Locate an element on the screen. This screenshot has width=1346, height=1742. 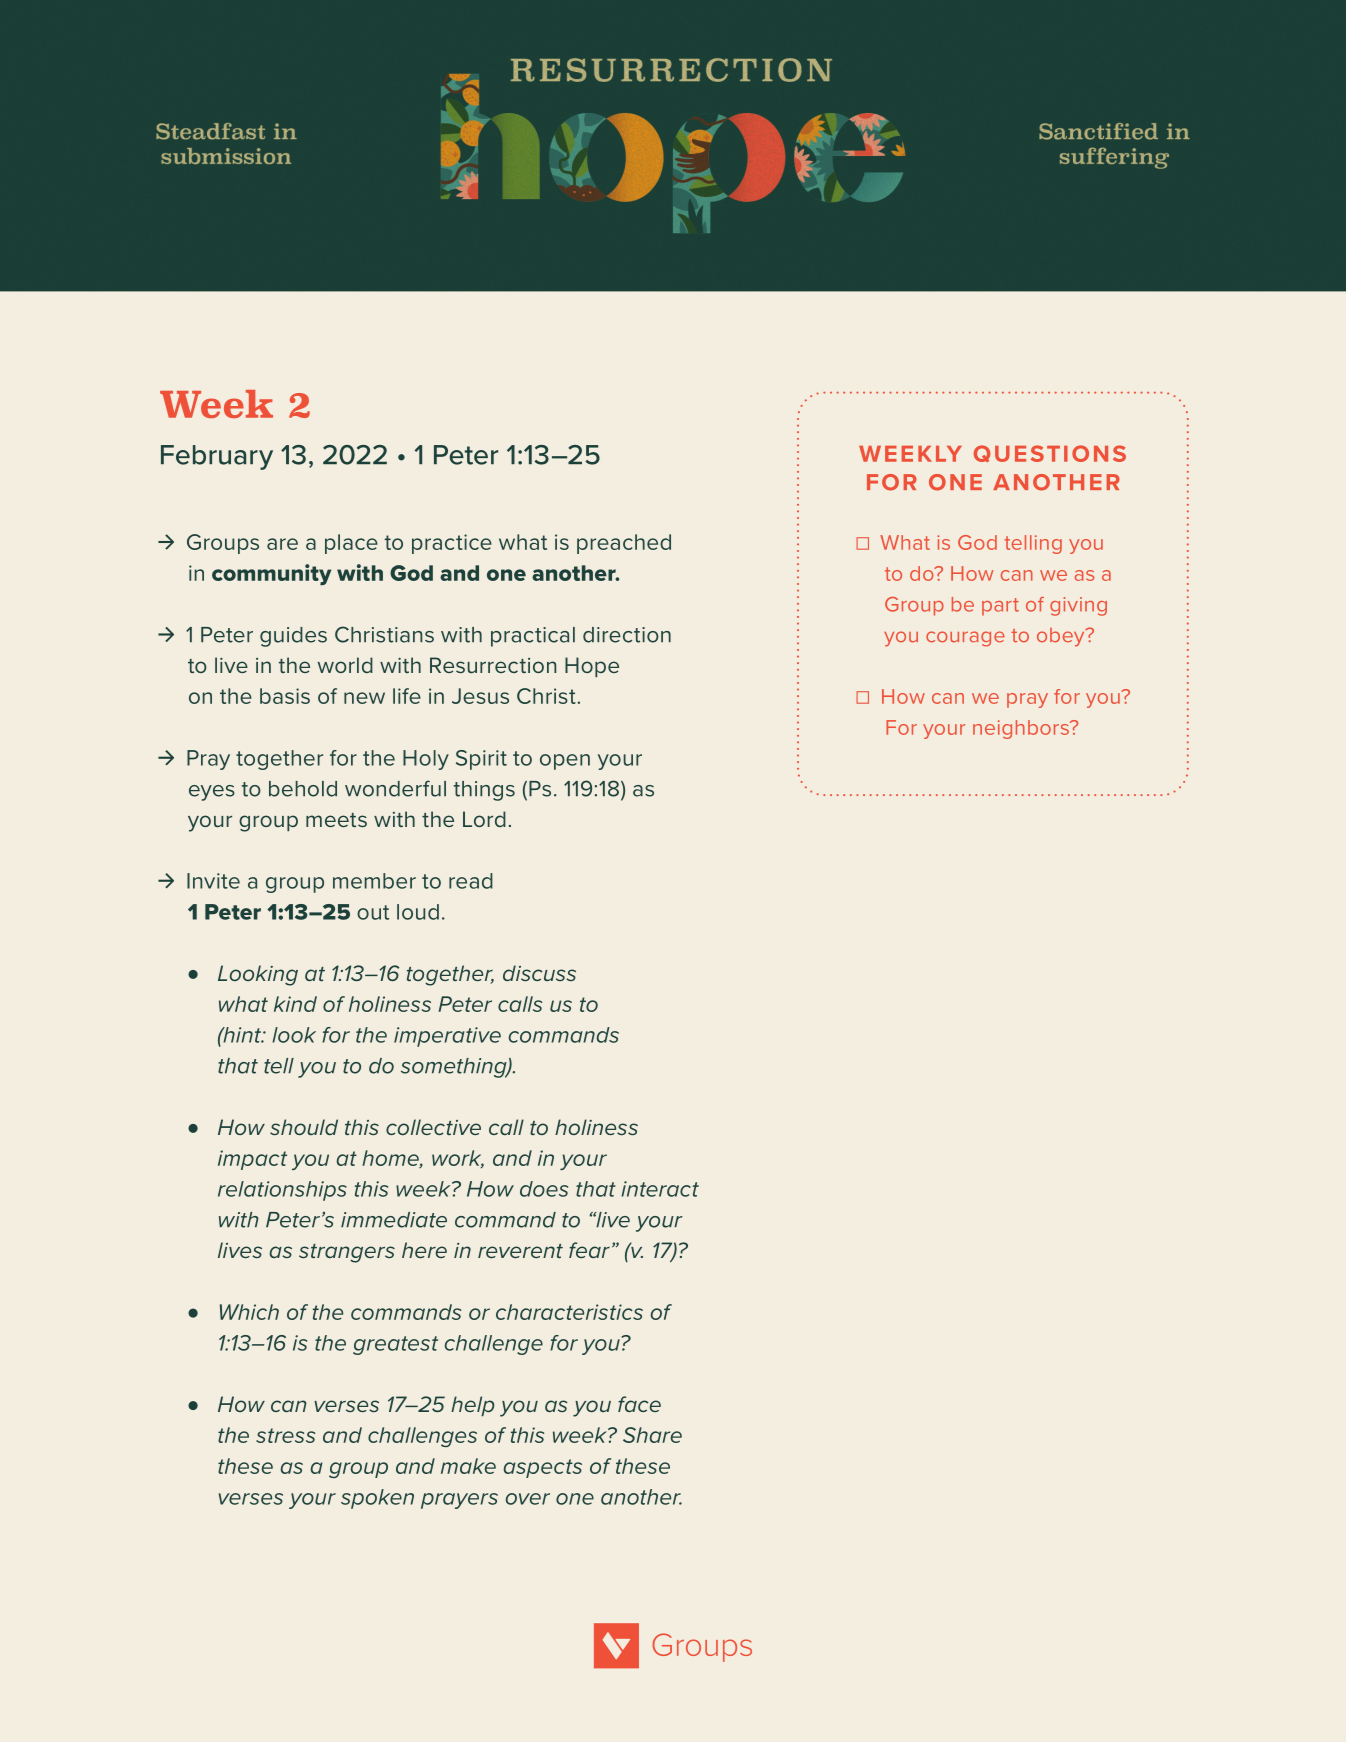
discuss is located at coordinates (539, 973).
